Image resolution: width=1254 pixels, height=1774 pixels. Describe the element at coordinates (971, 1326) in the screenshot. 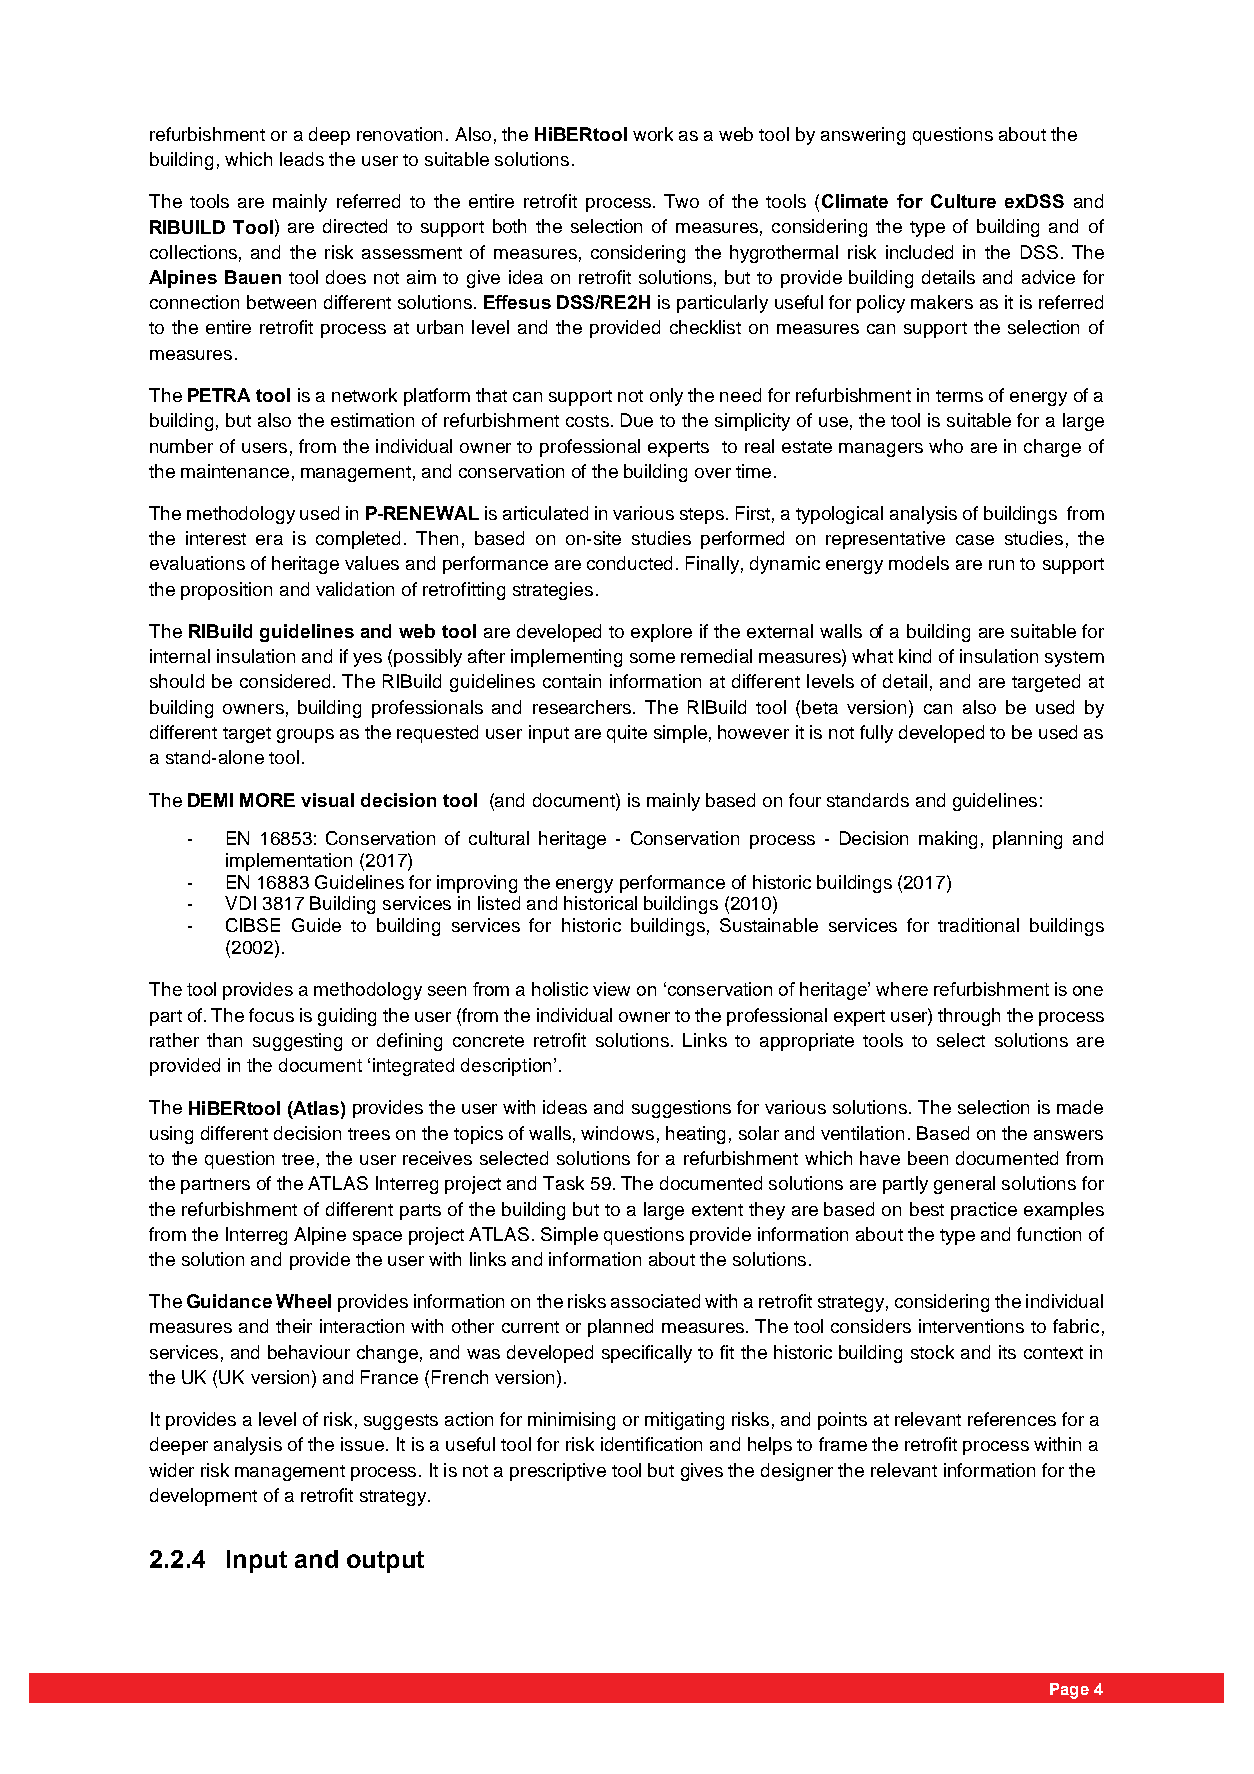

I see `interventions` at that location.
